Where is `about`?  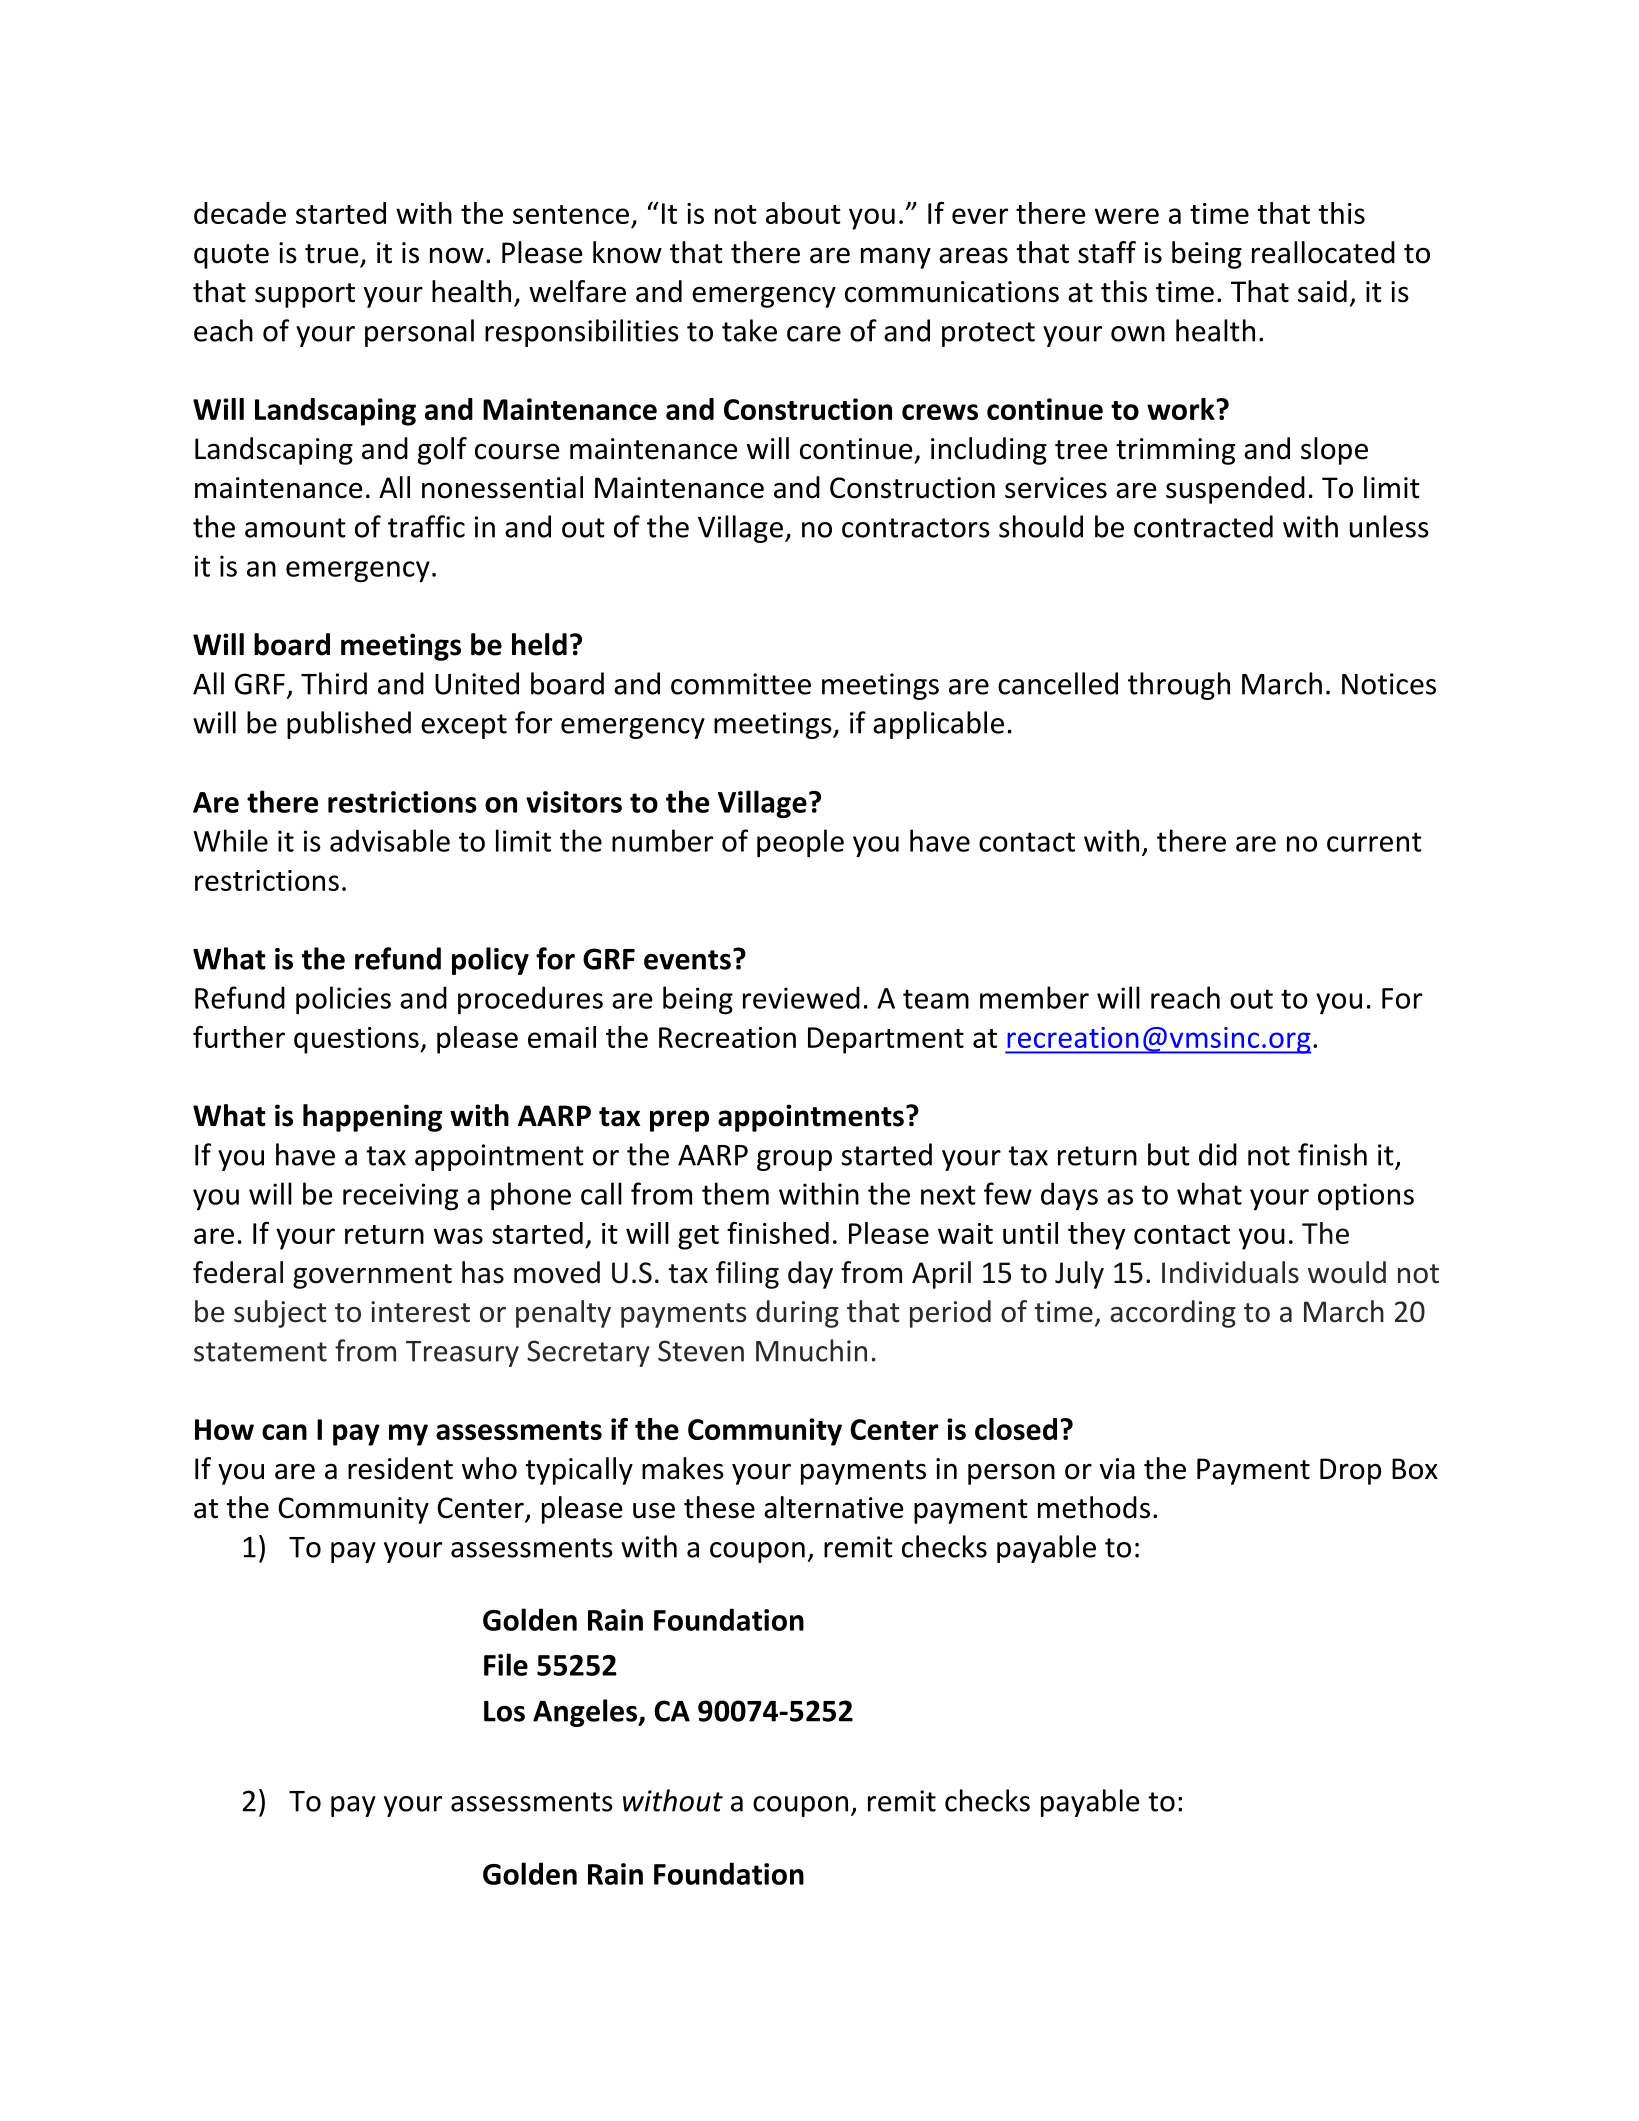
about is located at coordinates (803, 213).
